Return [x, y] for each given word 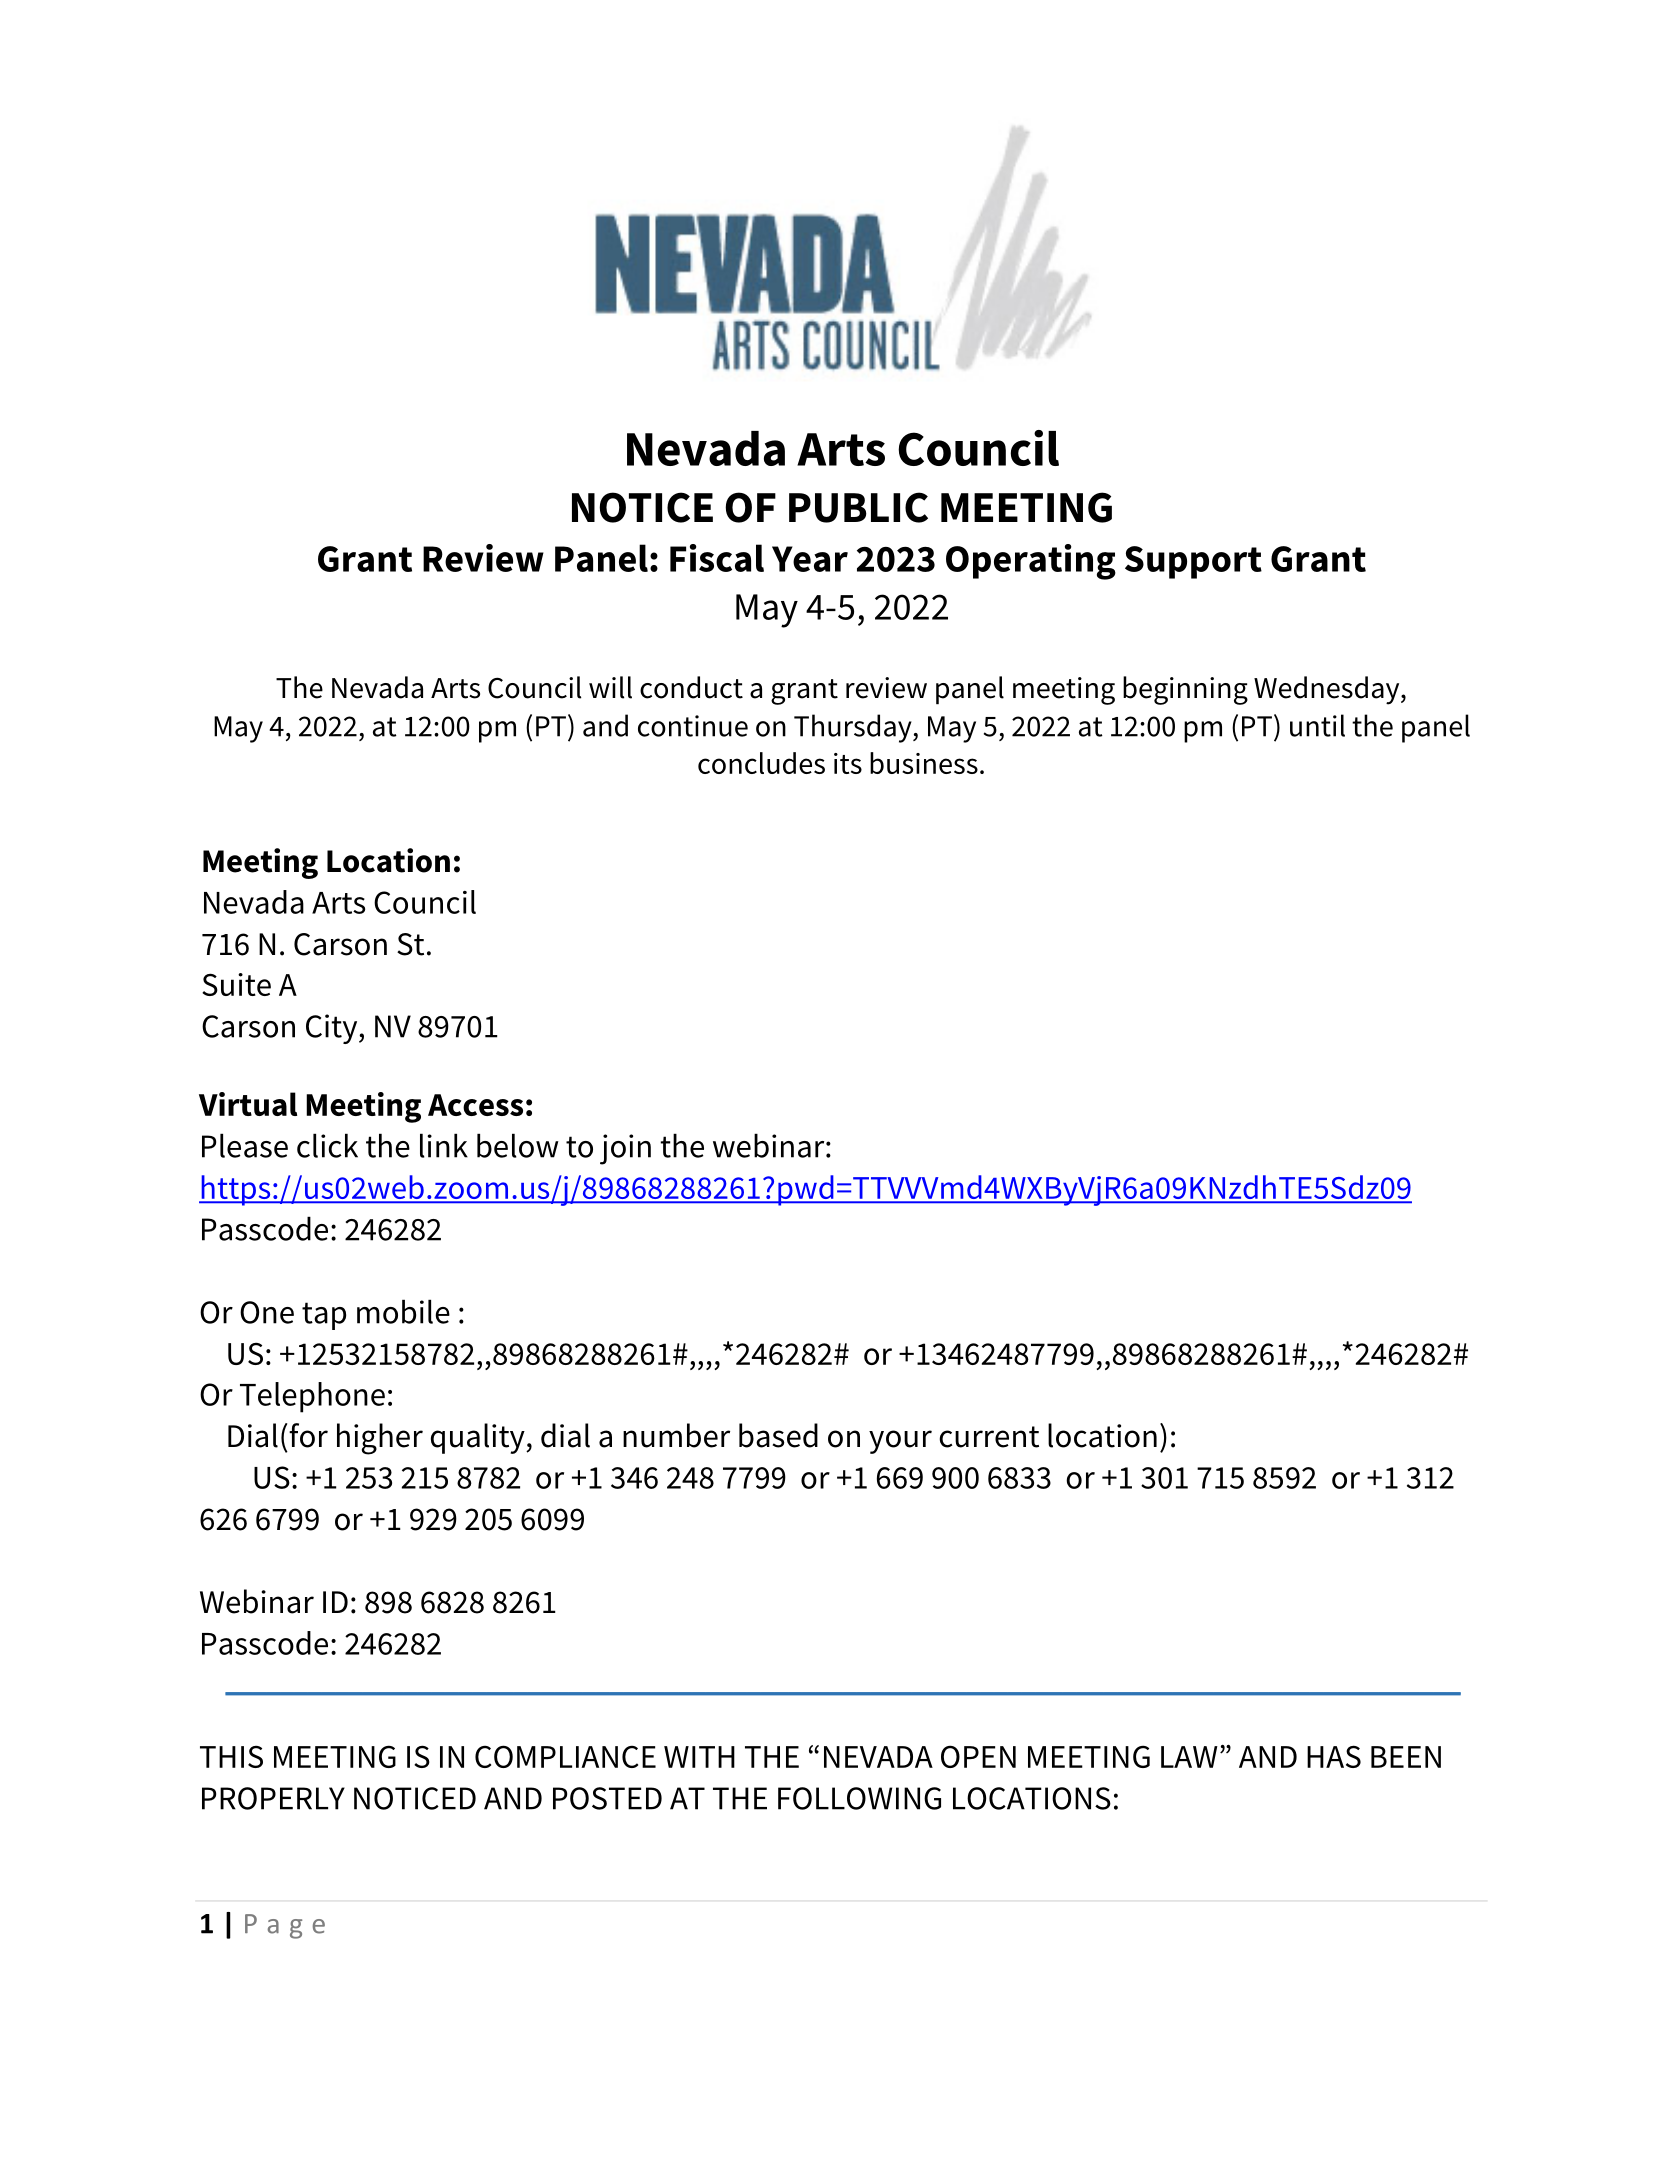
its [848, 763]
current [989, 1437]
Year [810, 559]
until [1317, 725]
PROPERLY [273, 1798]
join [625, 1149]
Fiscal [717, 558]
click [327, 1145]
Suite [236, 984]
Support [1193, 562]
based [778, 1435]
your [900, 1442]
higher [380, 1439]
